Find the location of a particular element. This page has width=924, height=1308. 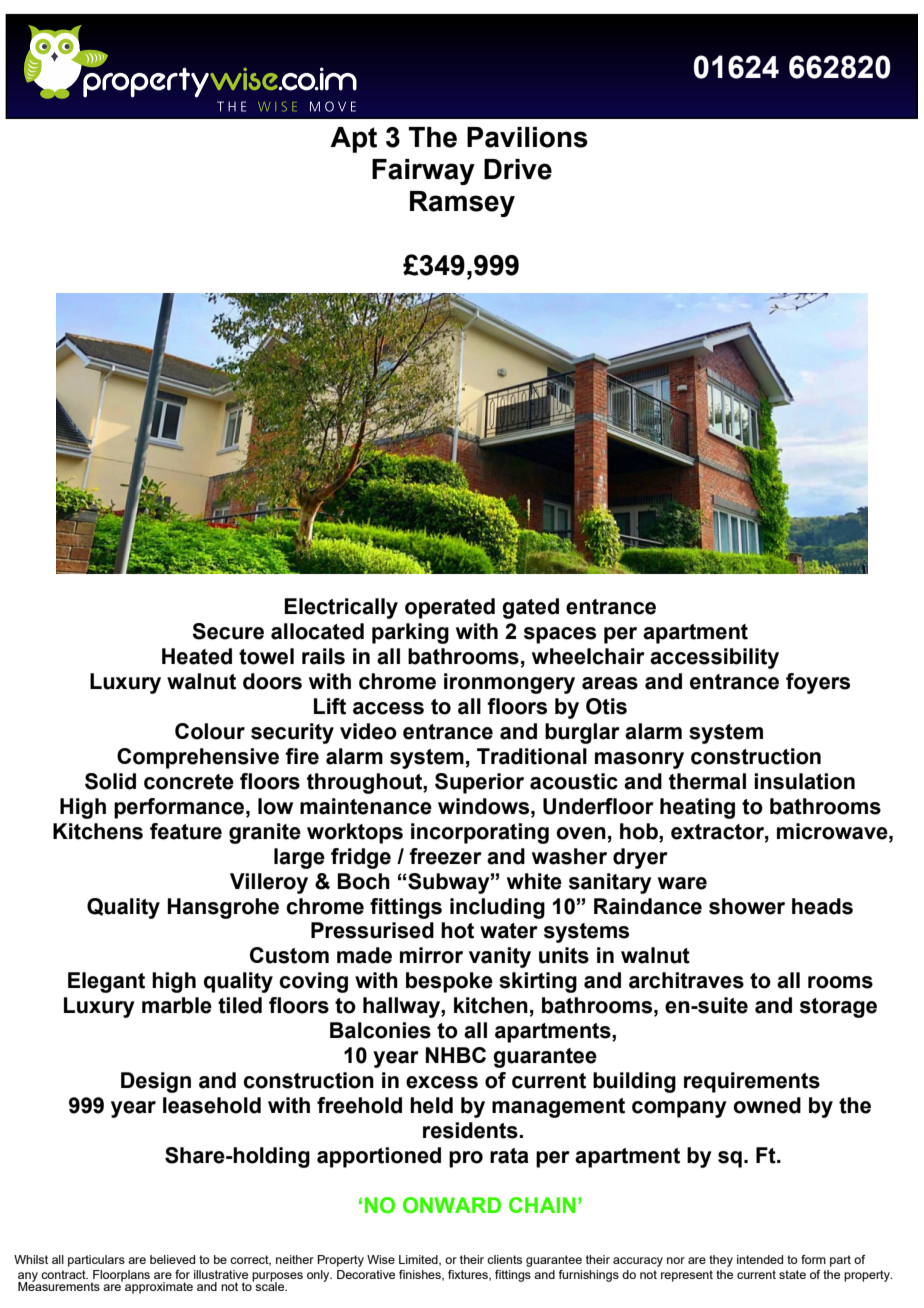

foyers is located at coordinates (818, 683).
